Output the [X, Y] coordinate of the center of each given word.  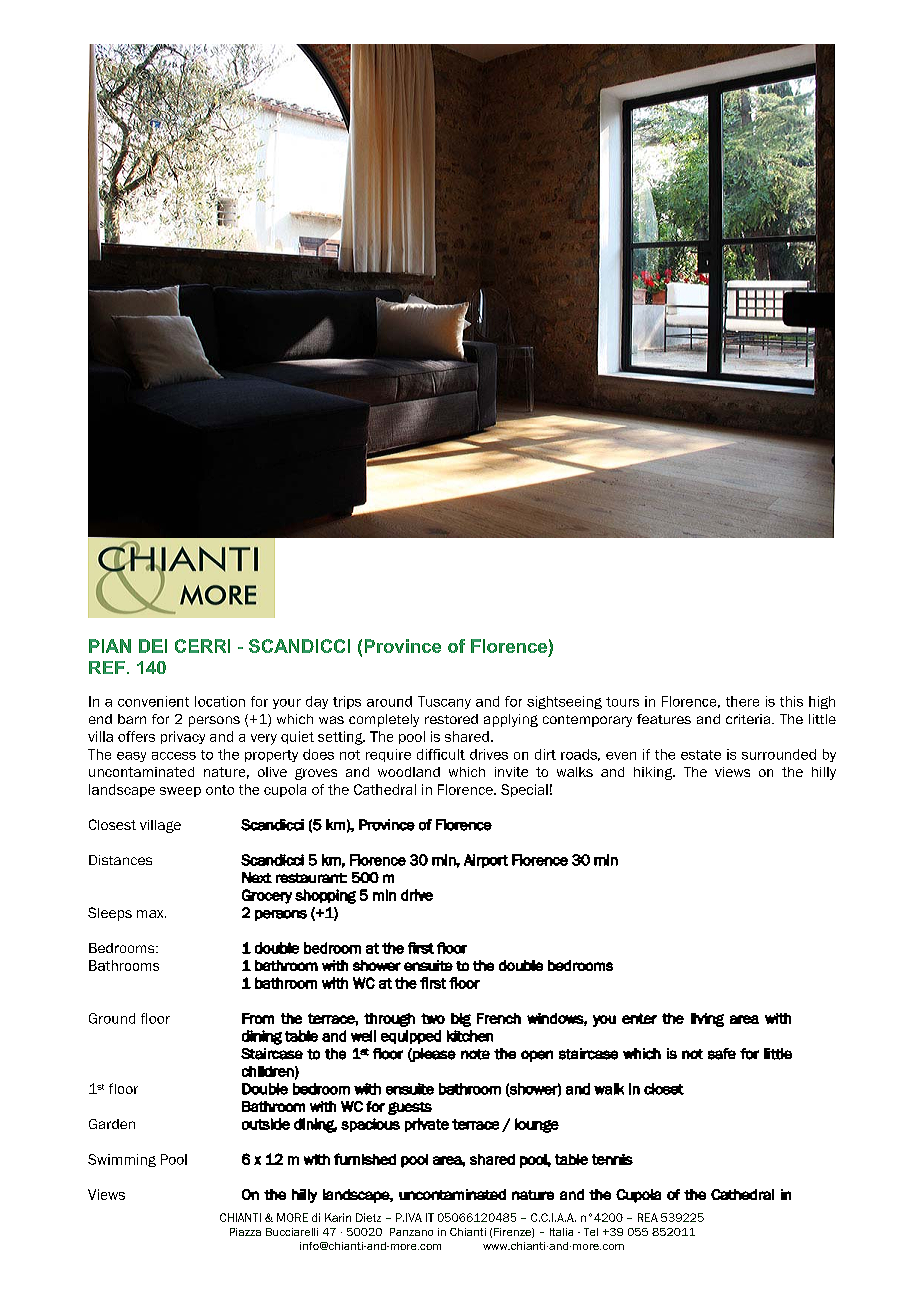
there [742, 701]
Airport [486, 861]
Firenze [513, 1233]
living [707, 1020]
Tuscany [444, 702]
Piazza [245, 1232]
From [258, 1018]
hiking [654, 773]
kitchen [470, 1036]
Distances [120, 860]
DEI [153, 646]
